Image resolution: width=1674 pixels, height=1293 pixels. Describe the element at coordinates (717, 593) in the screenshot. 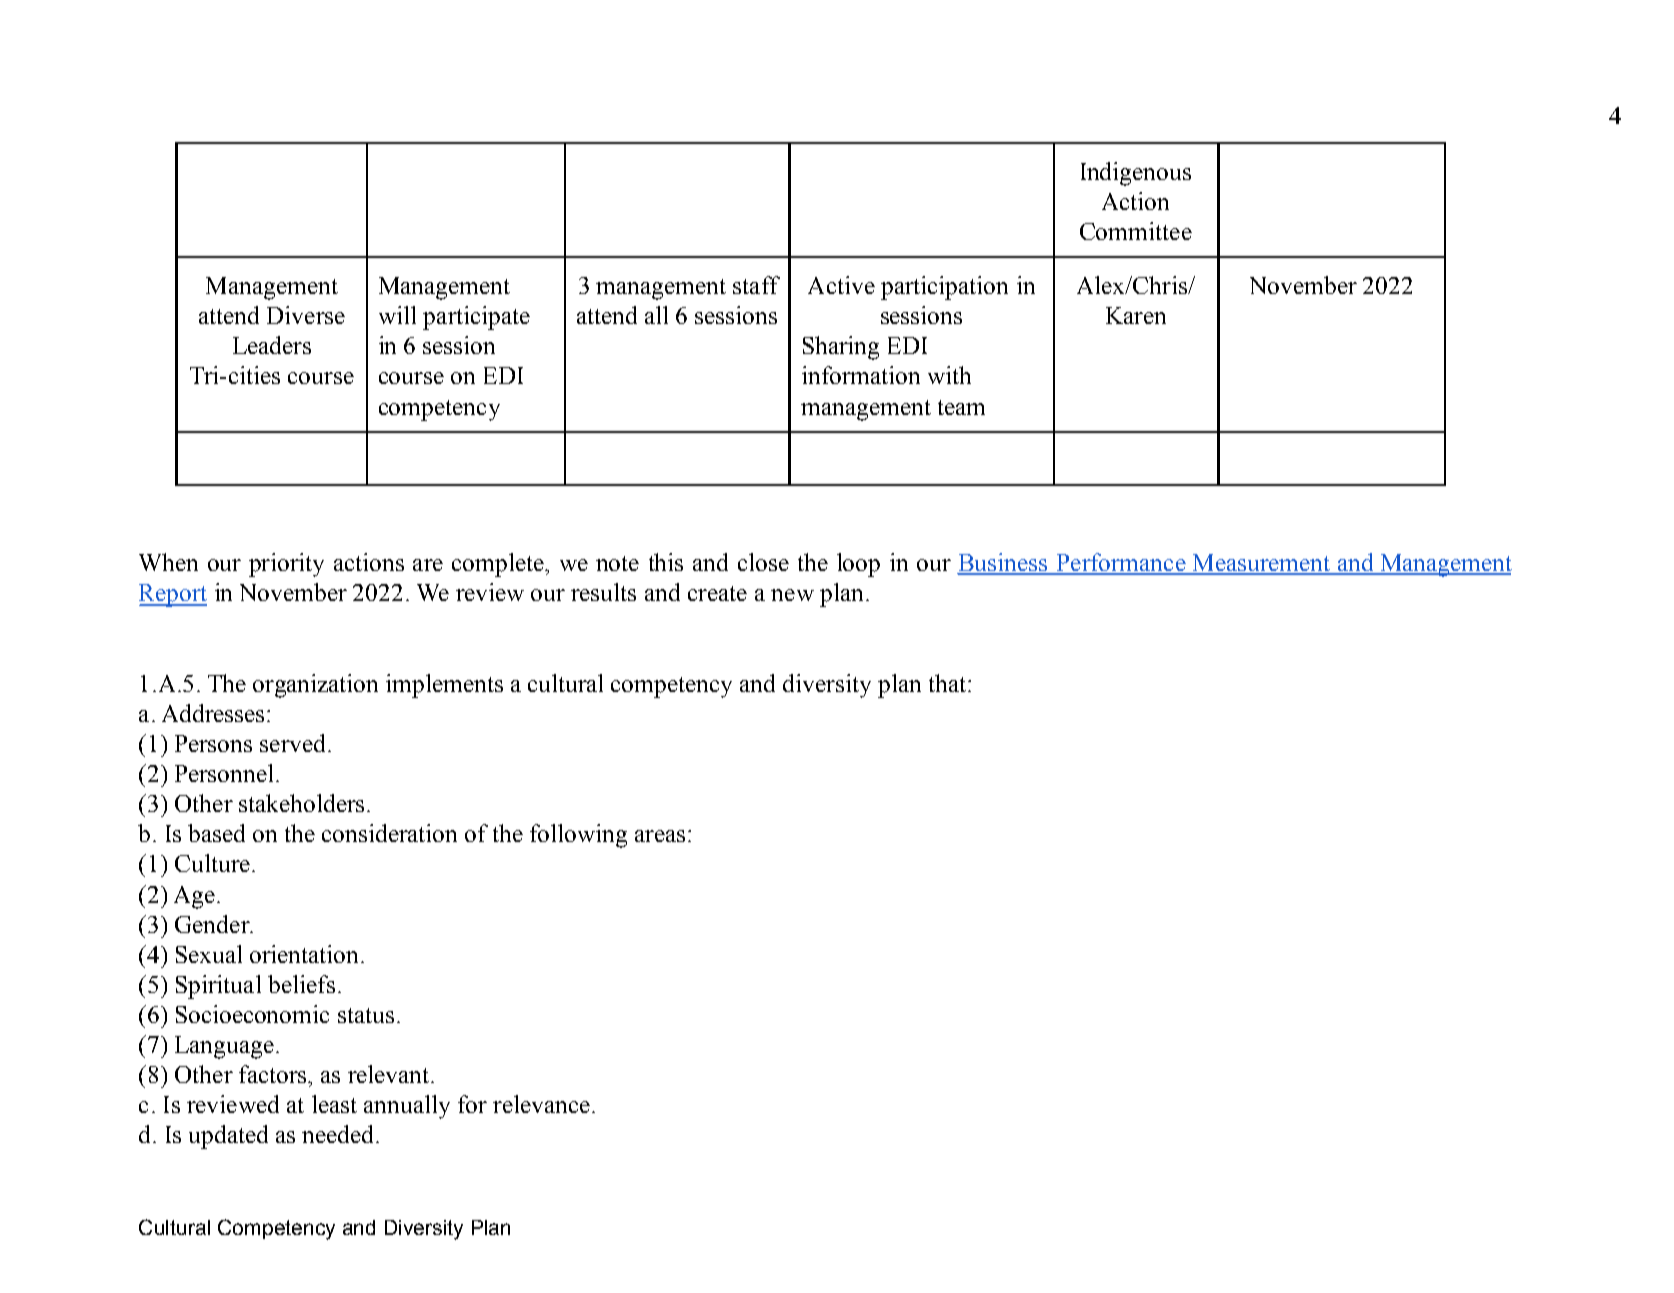

I see `create` at that location.
